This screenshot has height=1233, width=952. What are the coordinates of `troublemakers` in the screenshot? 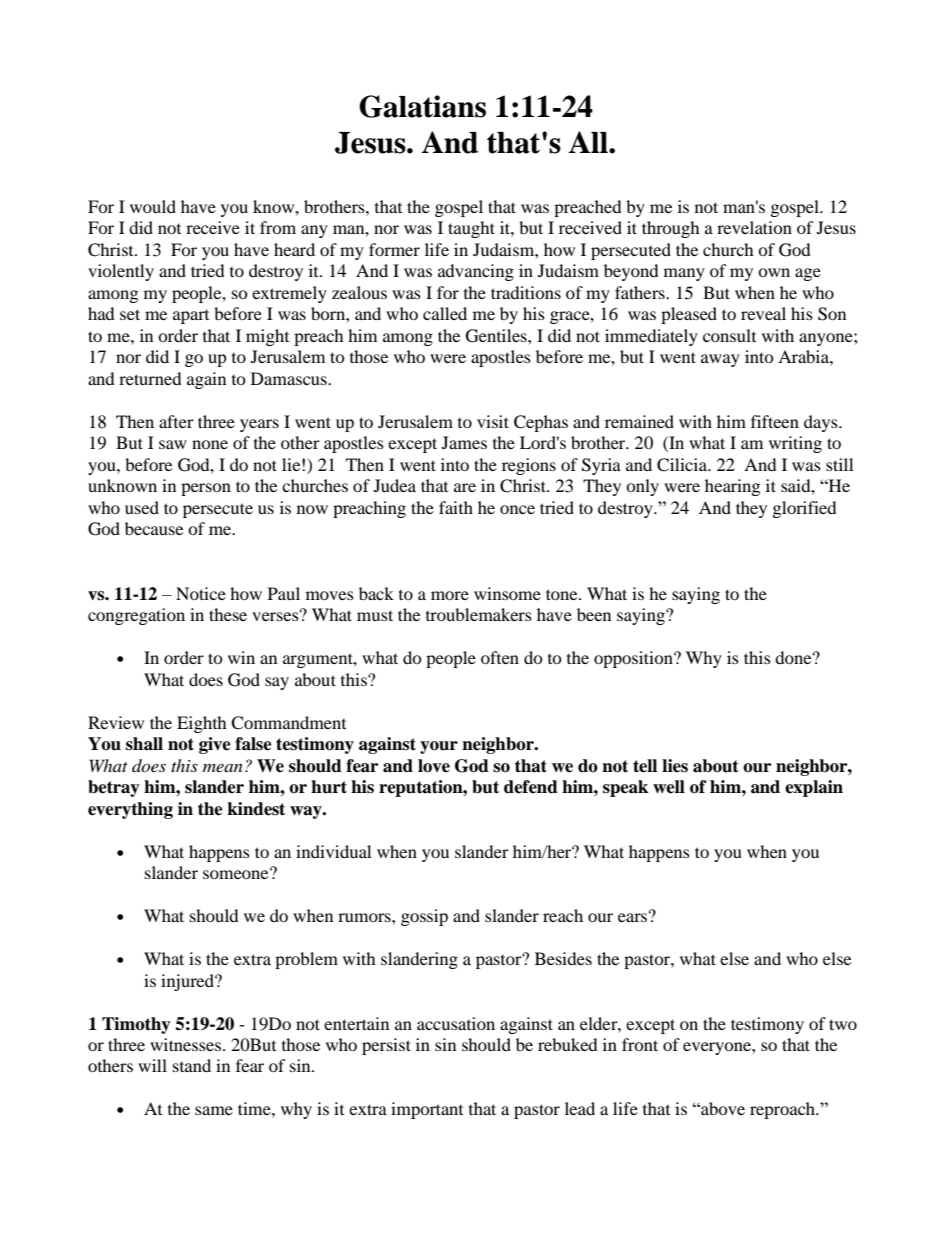 It's located at (479, 614).
